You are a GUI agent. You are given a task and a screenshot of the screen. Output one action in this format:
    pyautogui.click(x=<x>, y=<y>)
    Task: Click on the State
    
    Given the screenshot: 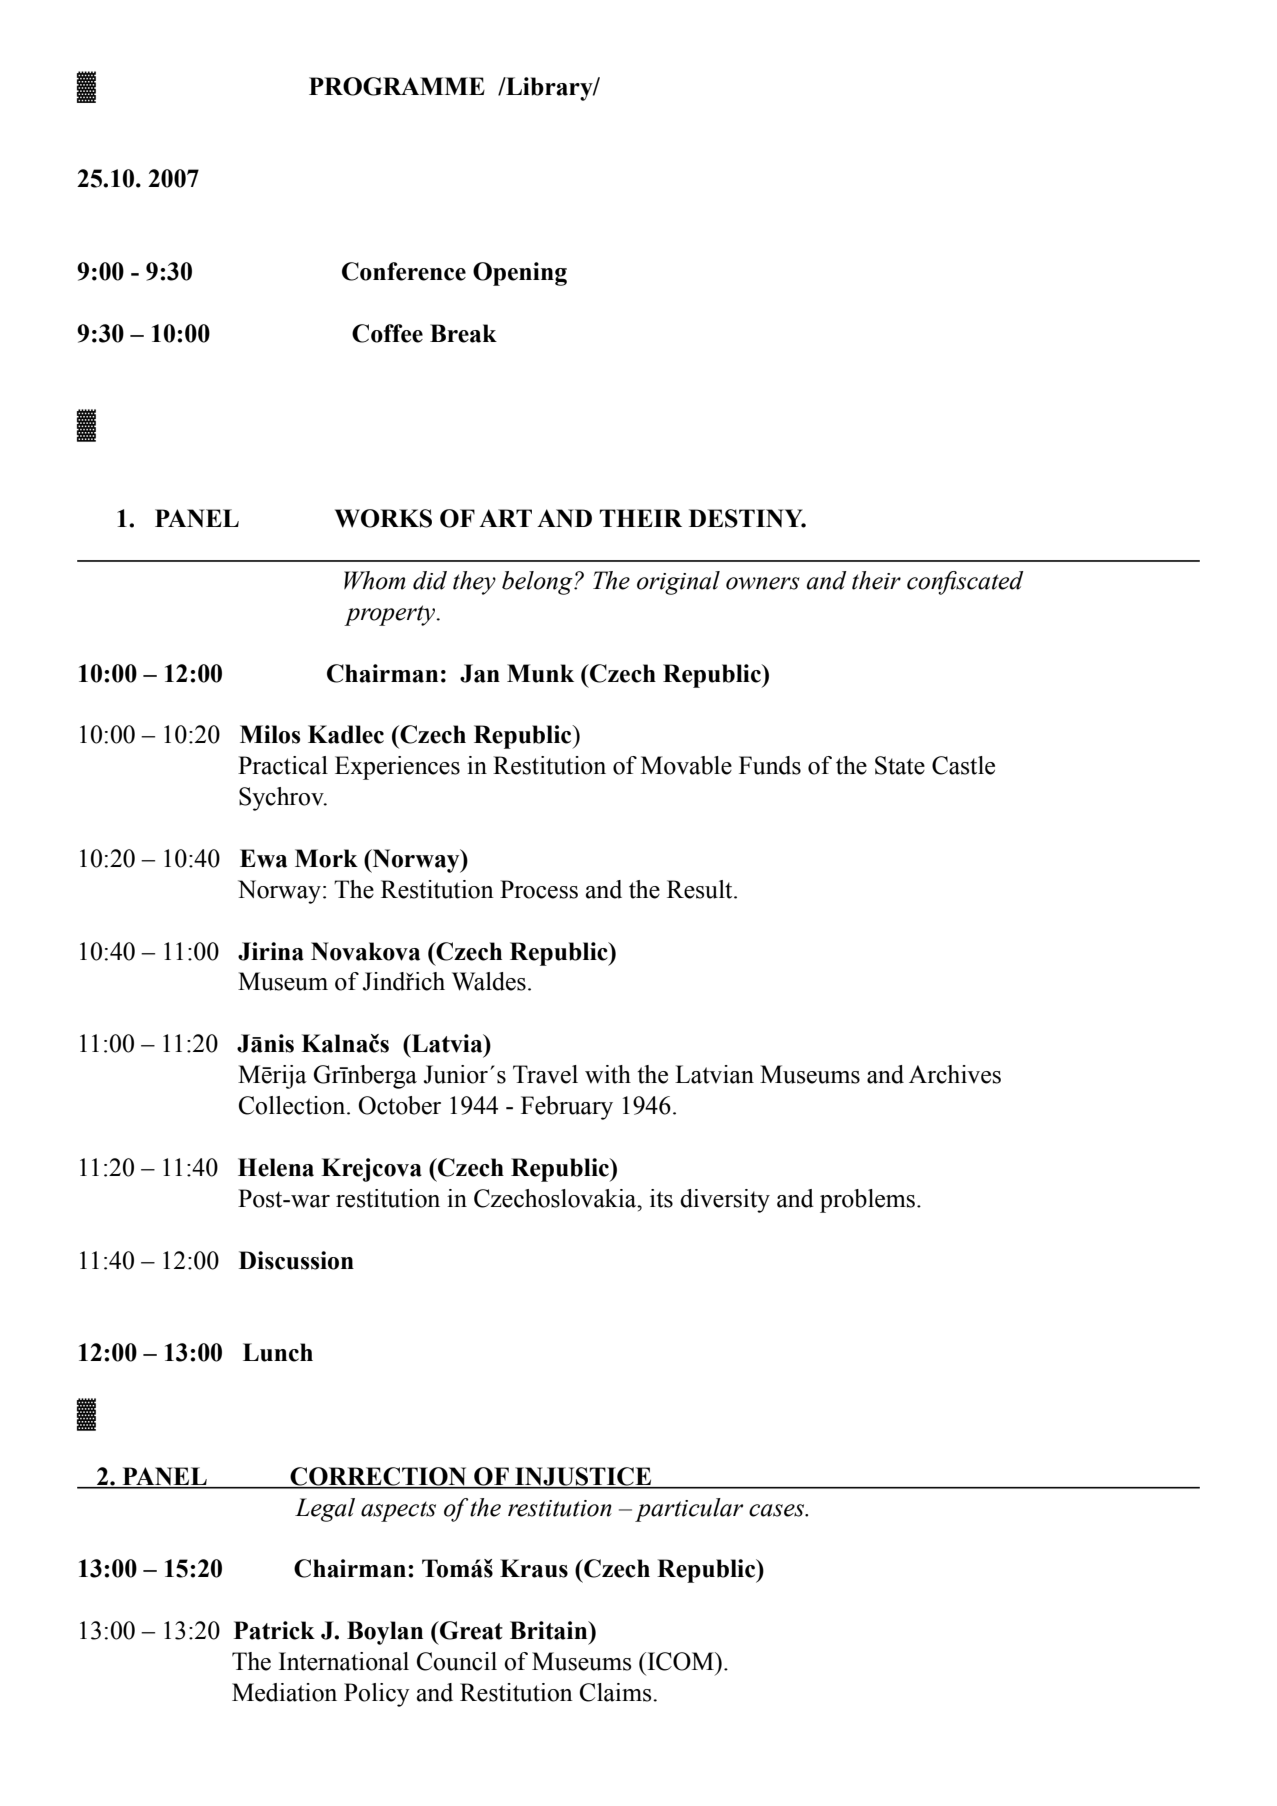 What is the action you would take?
    pyautogui.click(x=900, y=765)
